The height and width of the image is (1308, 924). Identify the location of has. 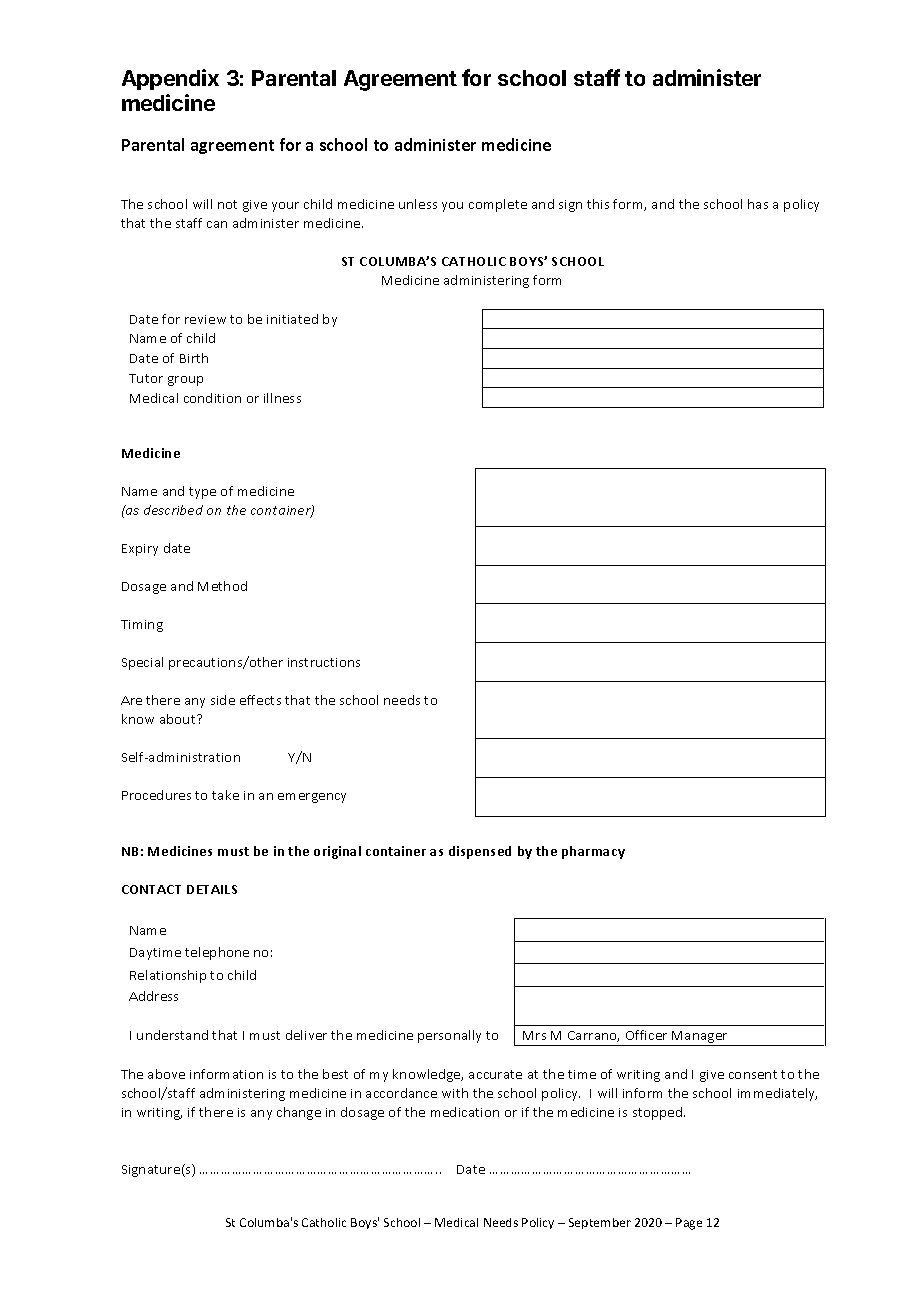
(758, 204).
